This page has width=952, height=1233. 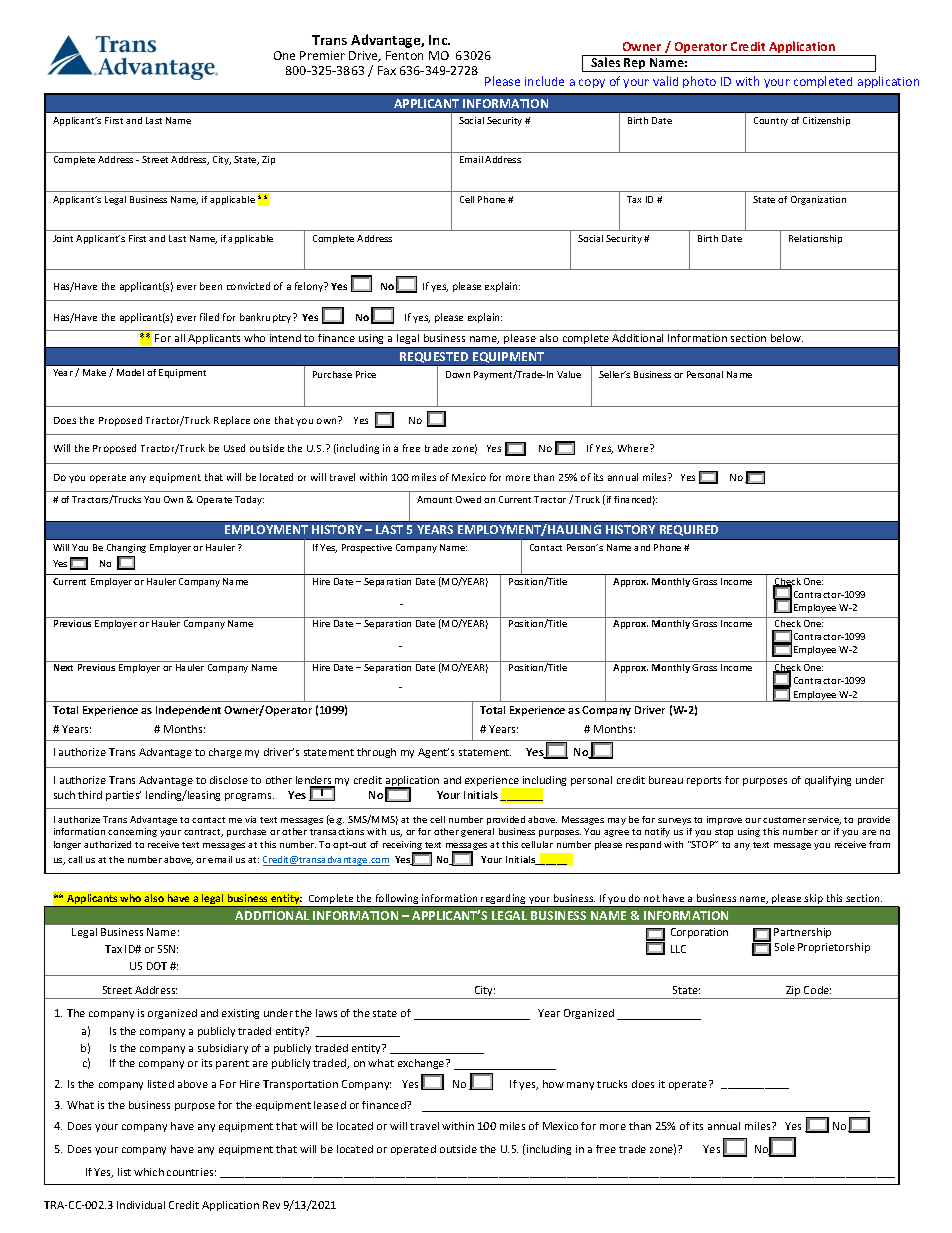 What do you see at coordinates (544, 81) in the page?
I see `include` at bounding box center [544, 81].
